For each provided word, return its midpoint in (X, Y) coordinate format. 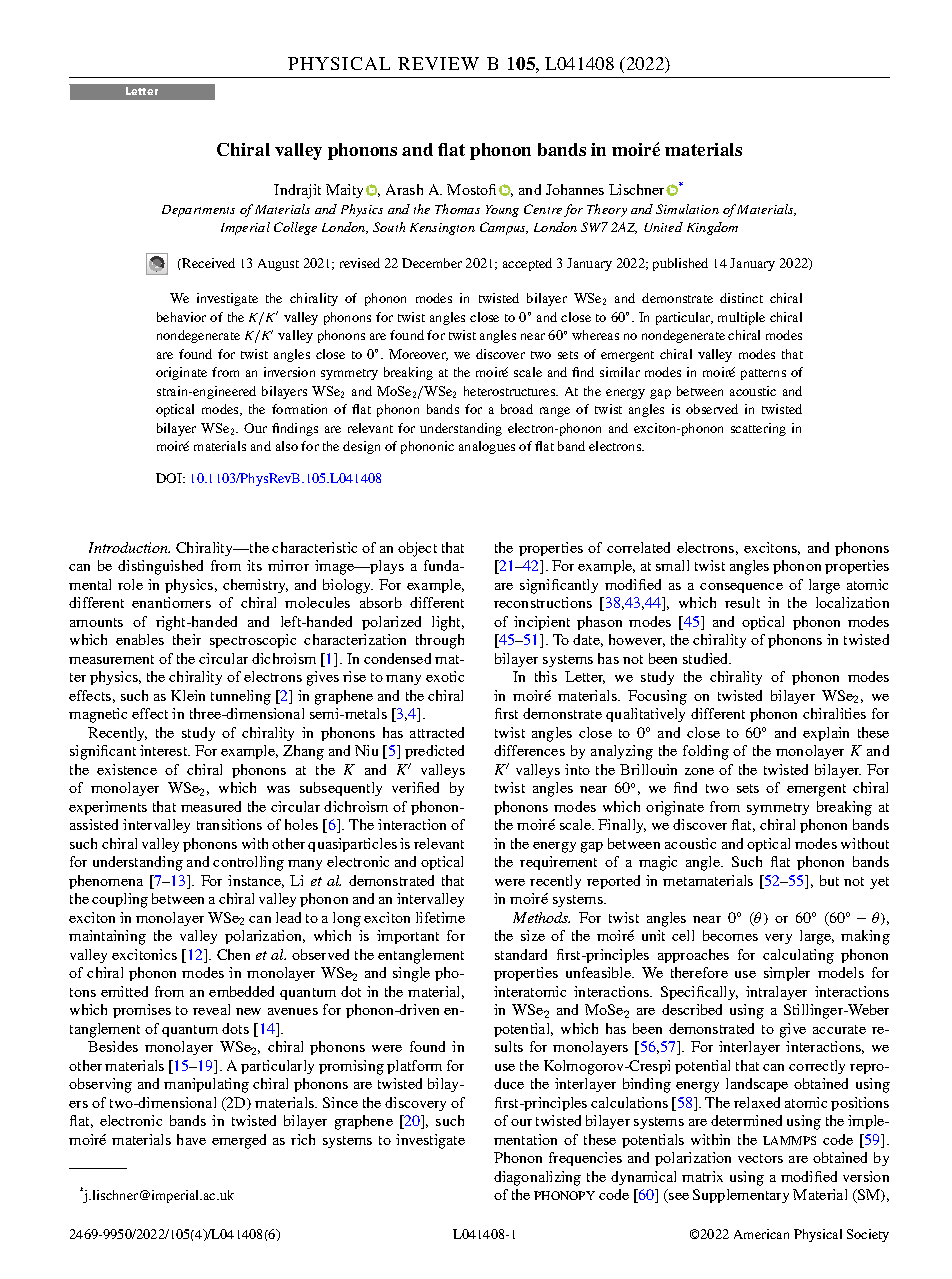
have (191, 1139)
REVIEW (438, 63)
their (187, 639)
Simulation (687, 209)
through (440, 641)
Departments (198, 211)
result (742, 602)
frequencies (585, 1159)
